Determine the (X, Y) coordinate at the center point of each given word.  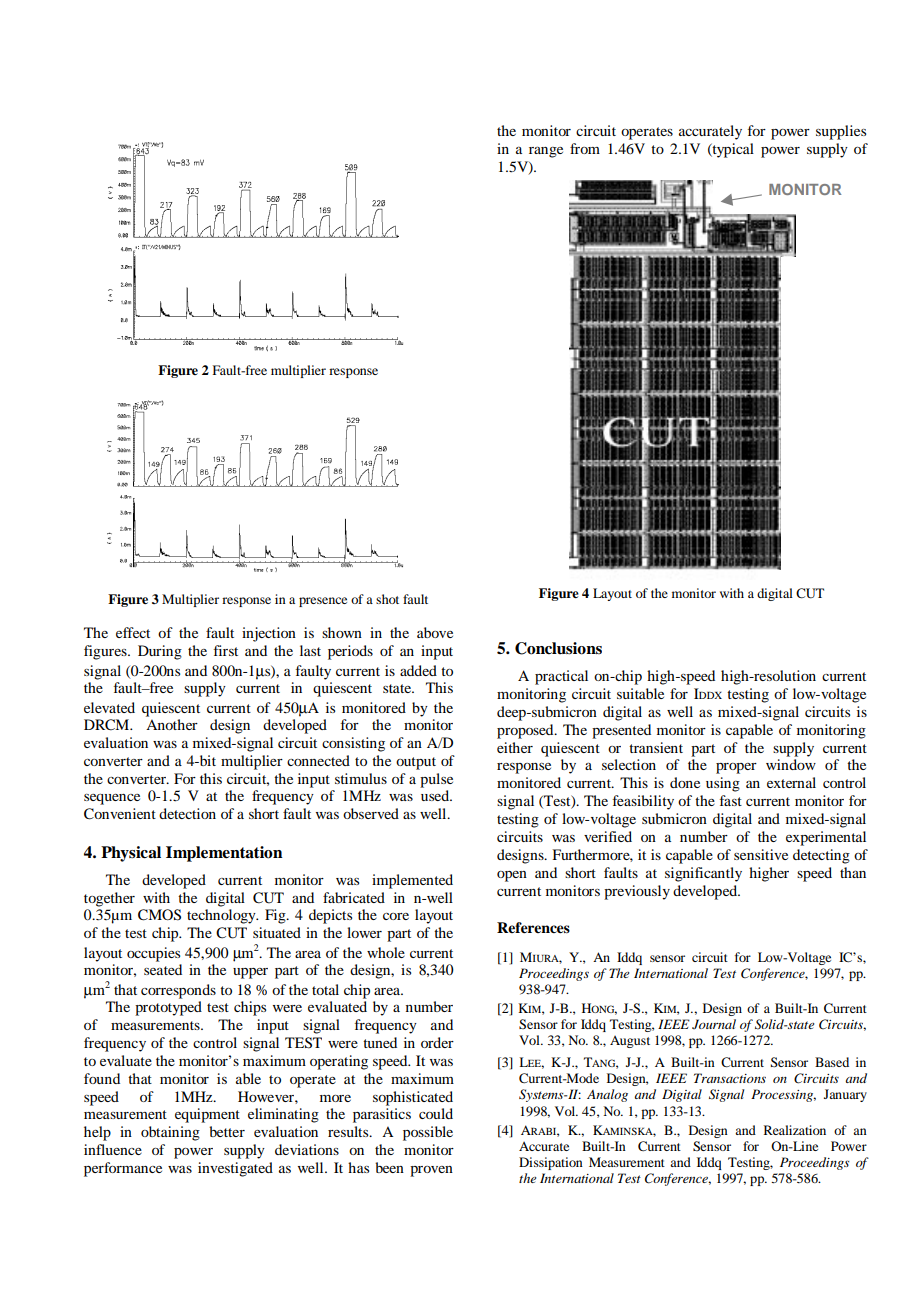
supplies (841, 132)
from (585, 148)
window (791, 764)
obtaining (170, 1133)
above (435, 632)
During (160, 652)
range (546, 152)
